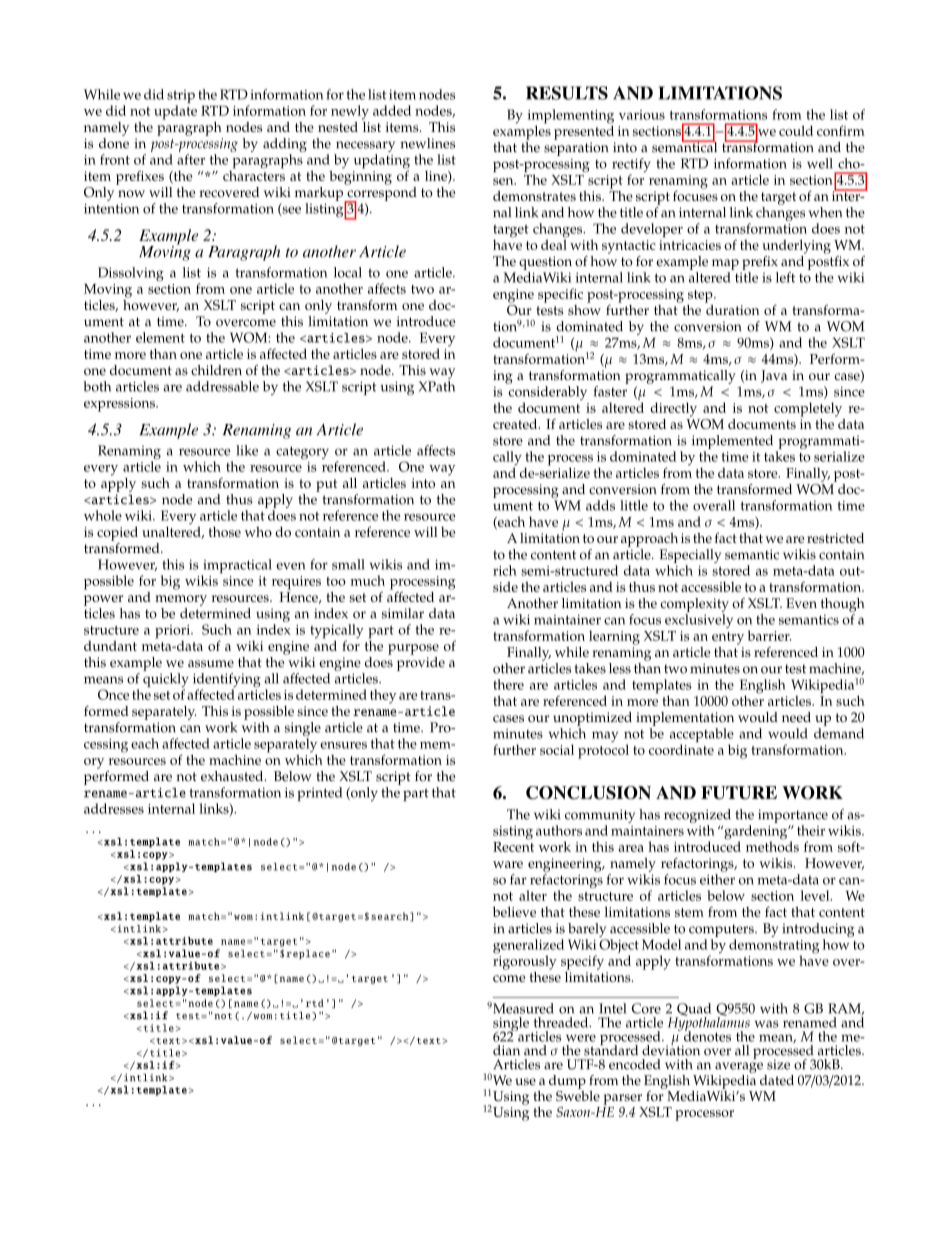  What do you see at coordinates (525, 961) in the screenshot?
I see `rigorously` at bounding box center [525, 961].
